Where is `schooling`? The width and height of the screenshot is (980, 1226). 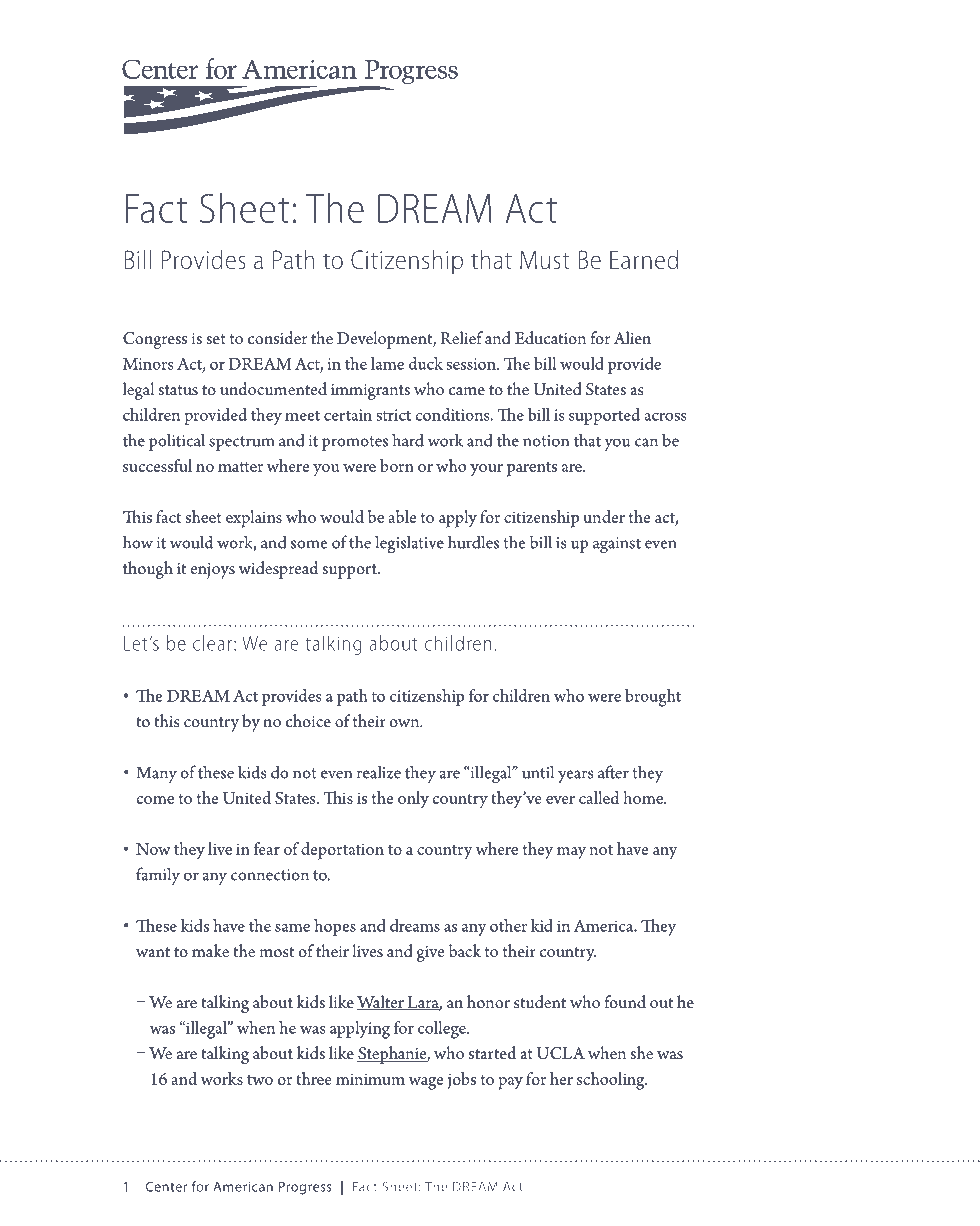
schooling is located at coordinates (612, 1081).
